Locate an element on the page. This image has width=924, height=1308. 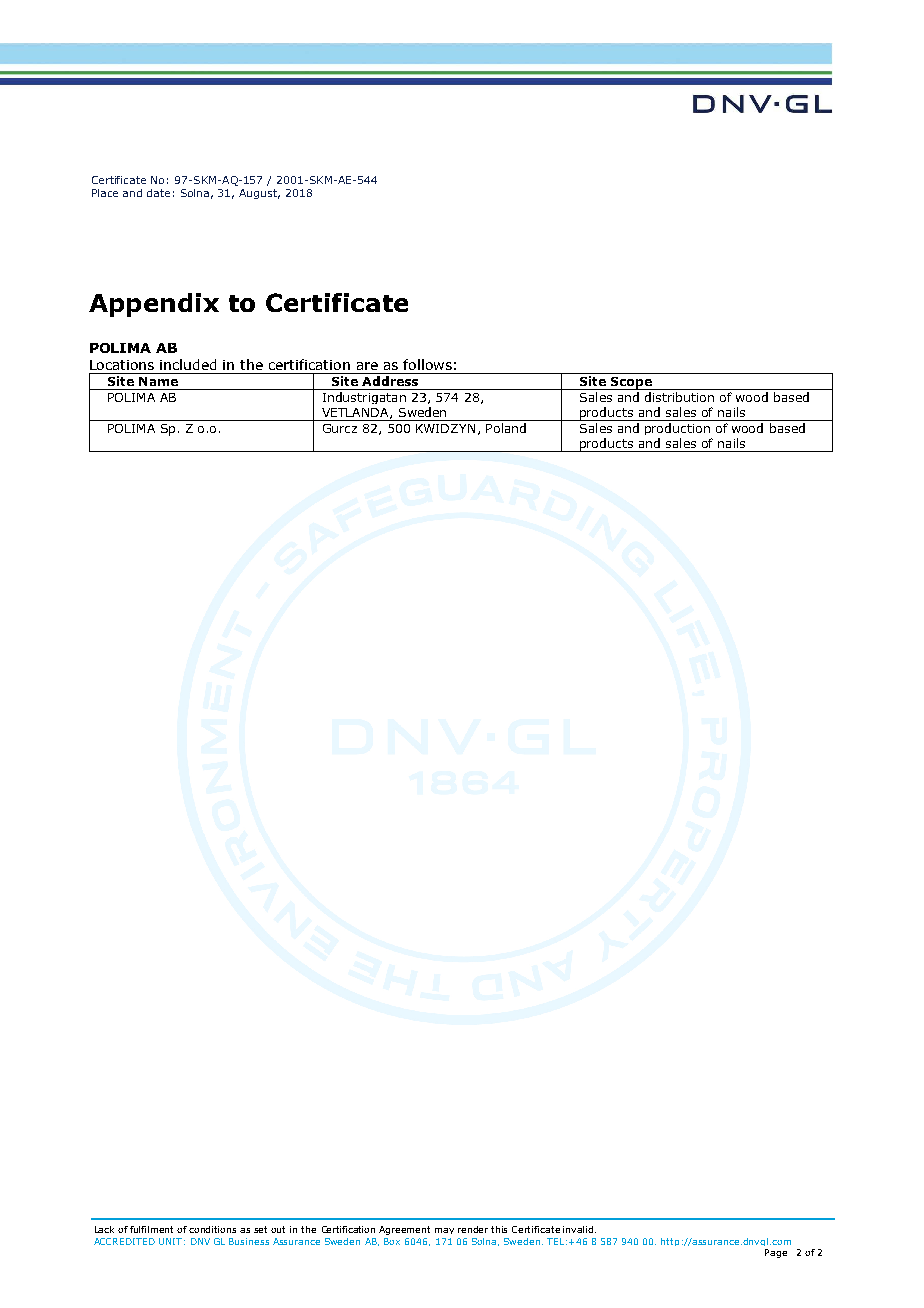
may is located at coordinates (444, 1231).
